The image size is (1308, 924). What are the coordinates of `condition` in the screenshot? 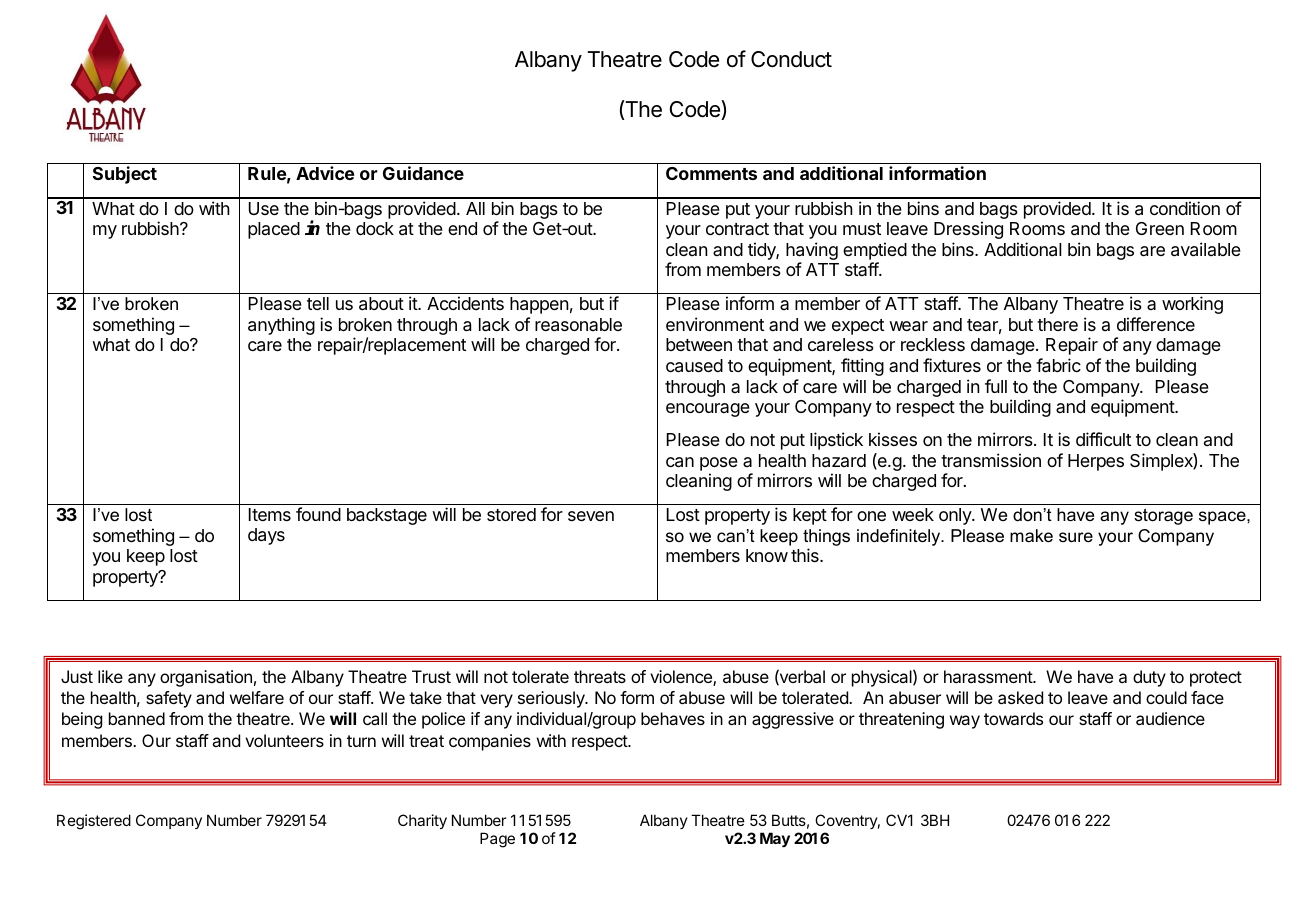 It's located at (1185, 208).
